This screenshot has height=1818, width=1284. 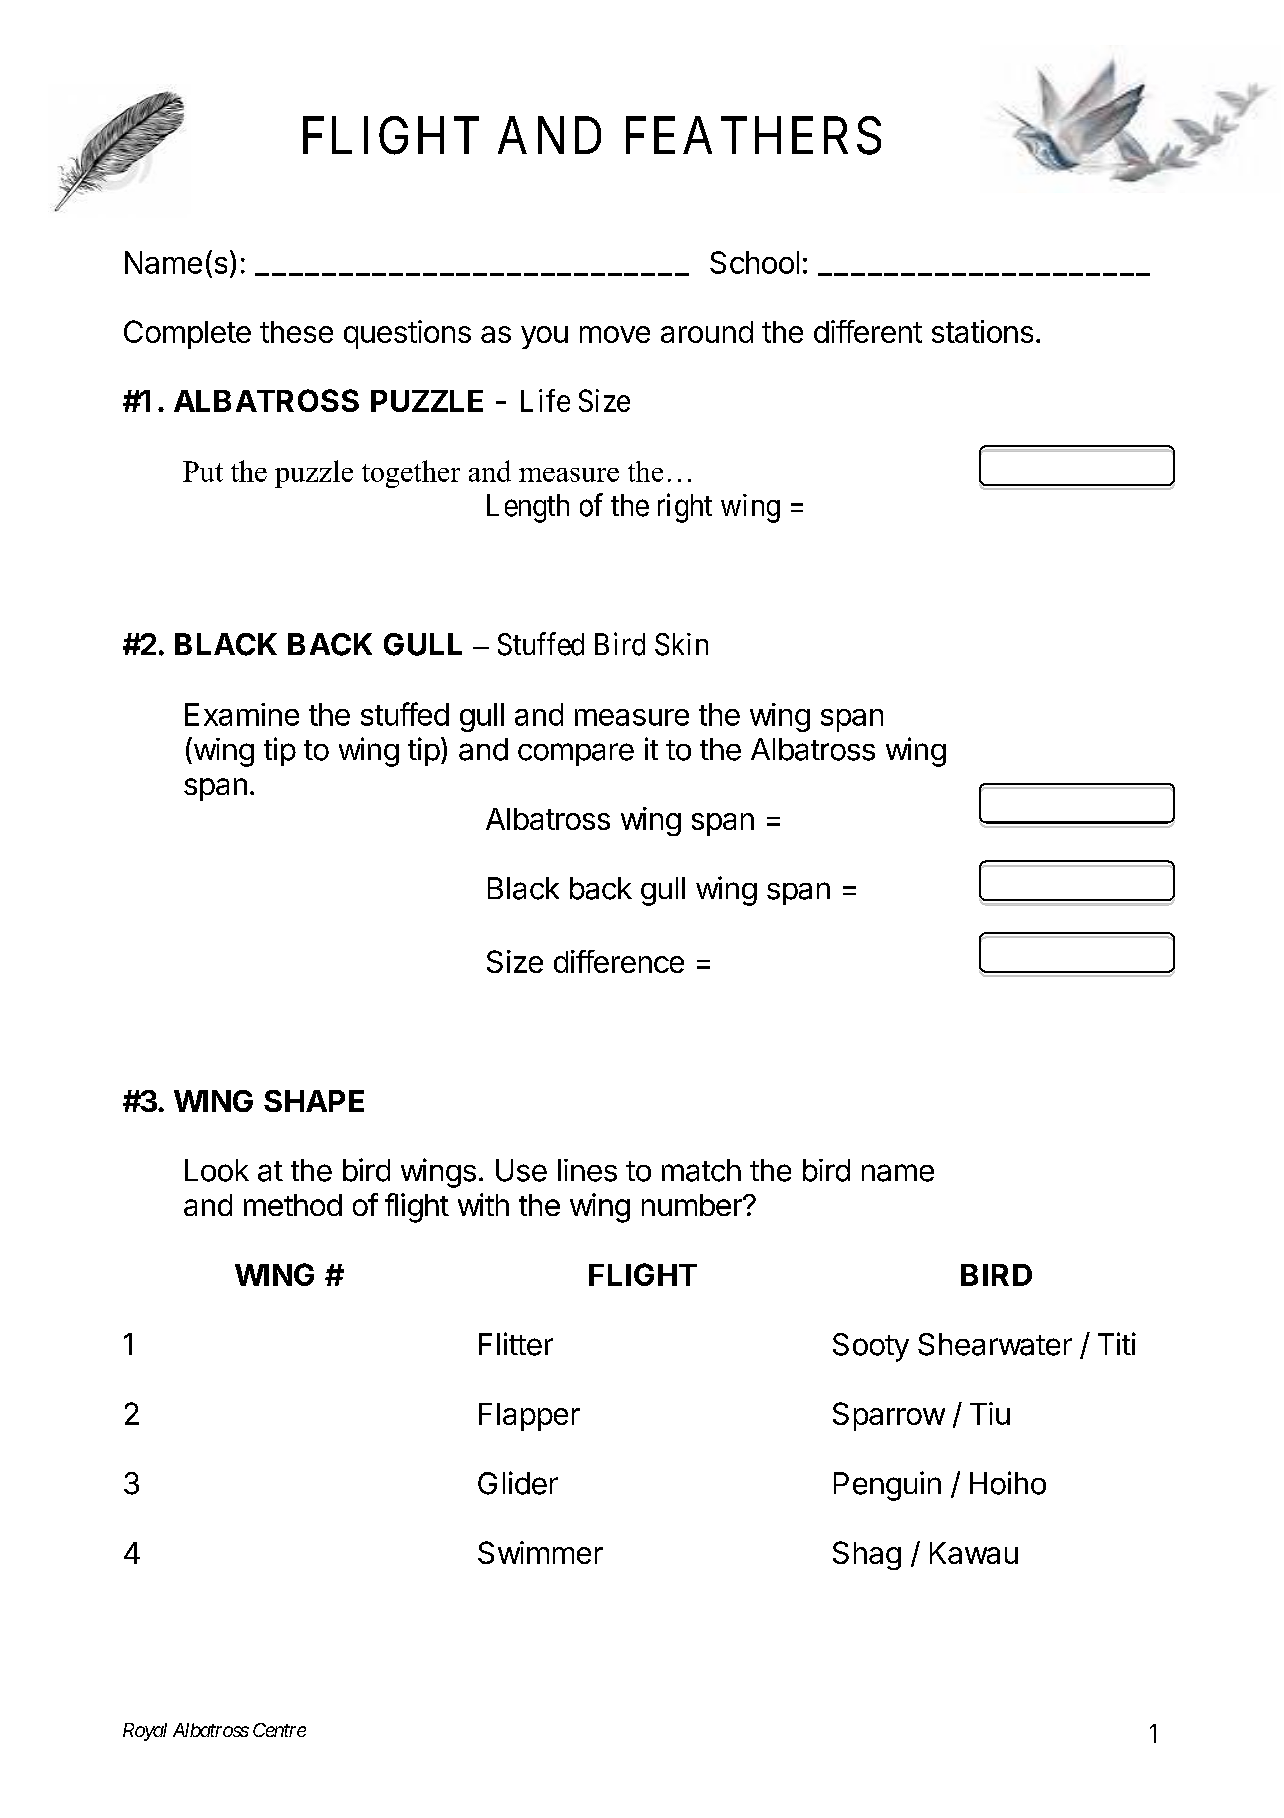 I want to click on stations, so click(x=982, y=331).
